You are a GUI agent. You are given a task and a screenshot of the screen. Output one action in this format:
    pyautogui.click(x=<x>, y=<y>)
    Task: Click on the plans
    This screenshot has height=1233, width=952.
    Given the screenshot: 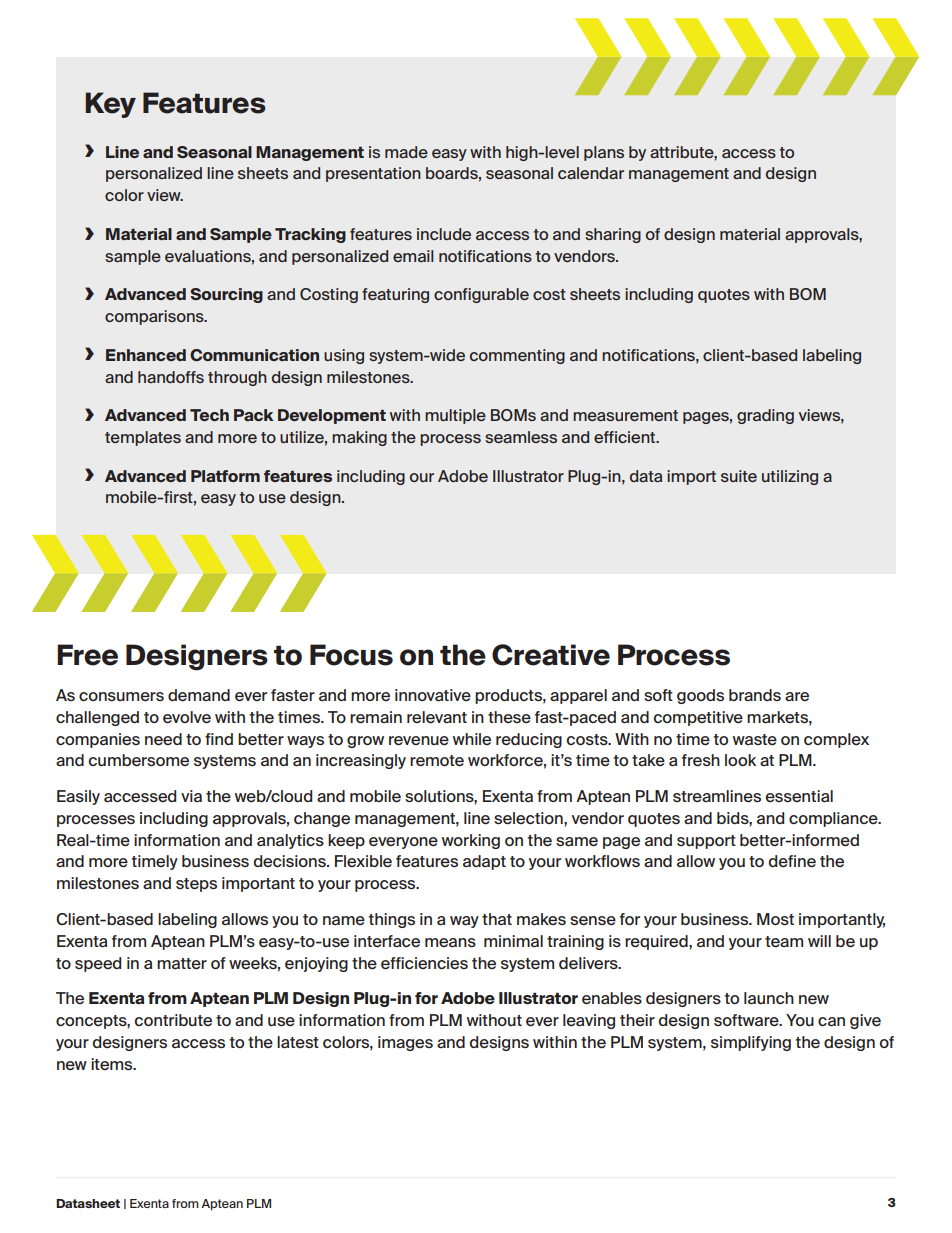 What is the action you would take?
    pyautogui.click(x=604, y=153)
